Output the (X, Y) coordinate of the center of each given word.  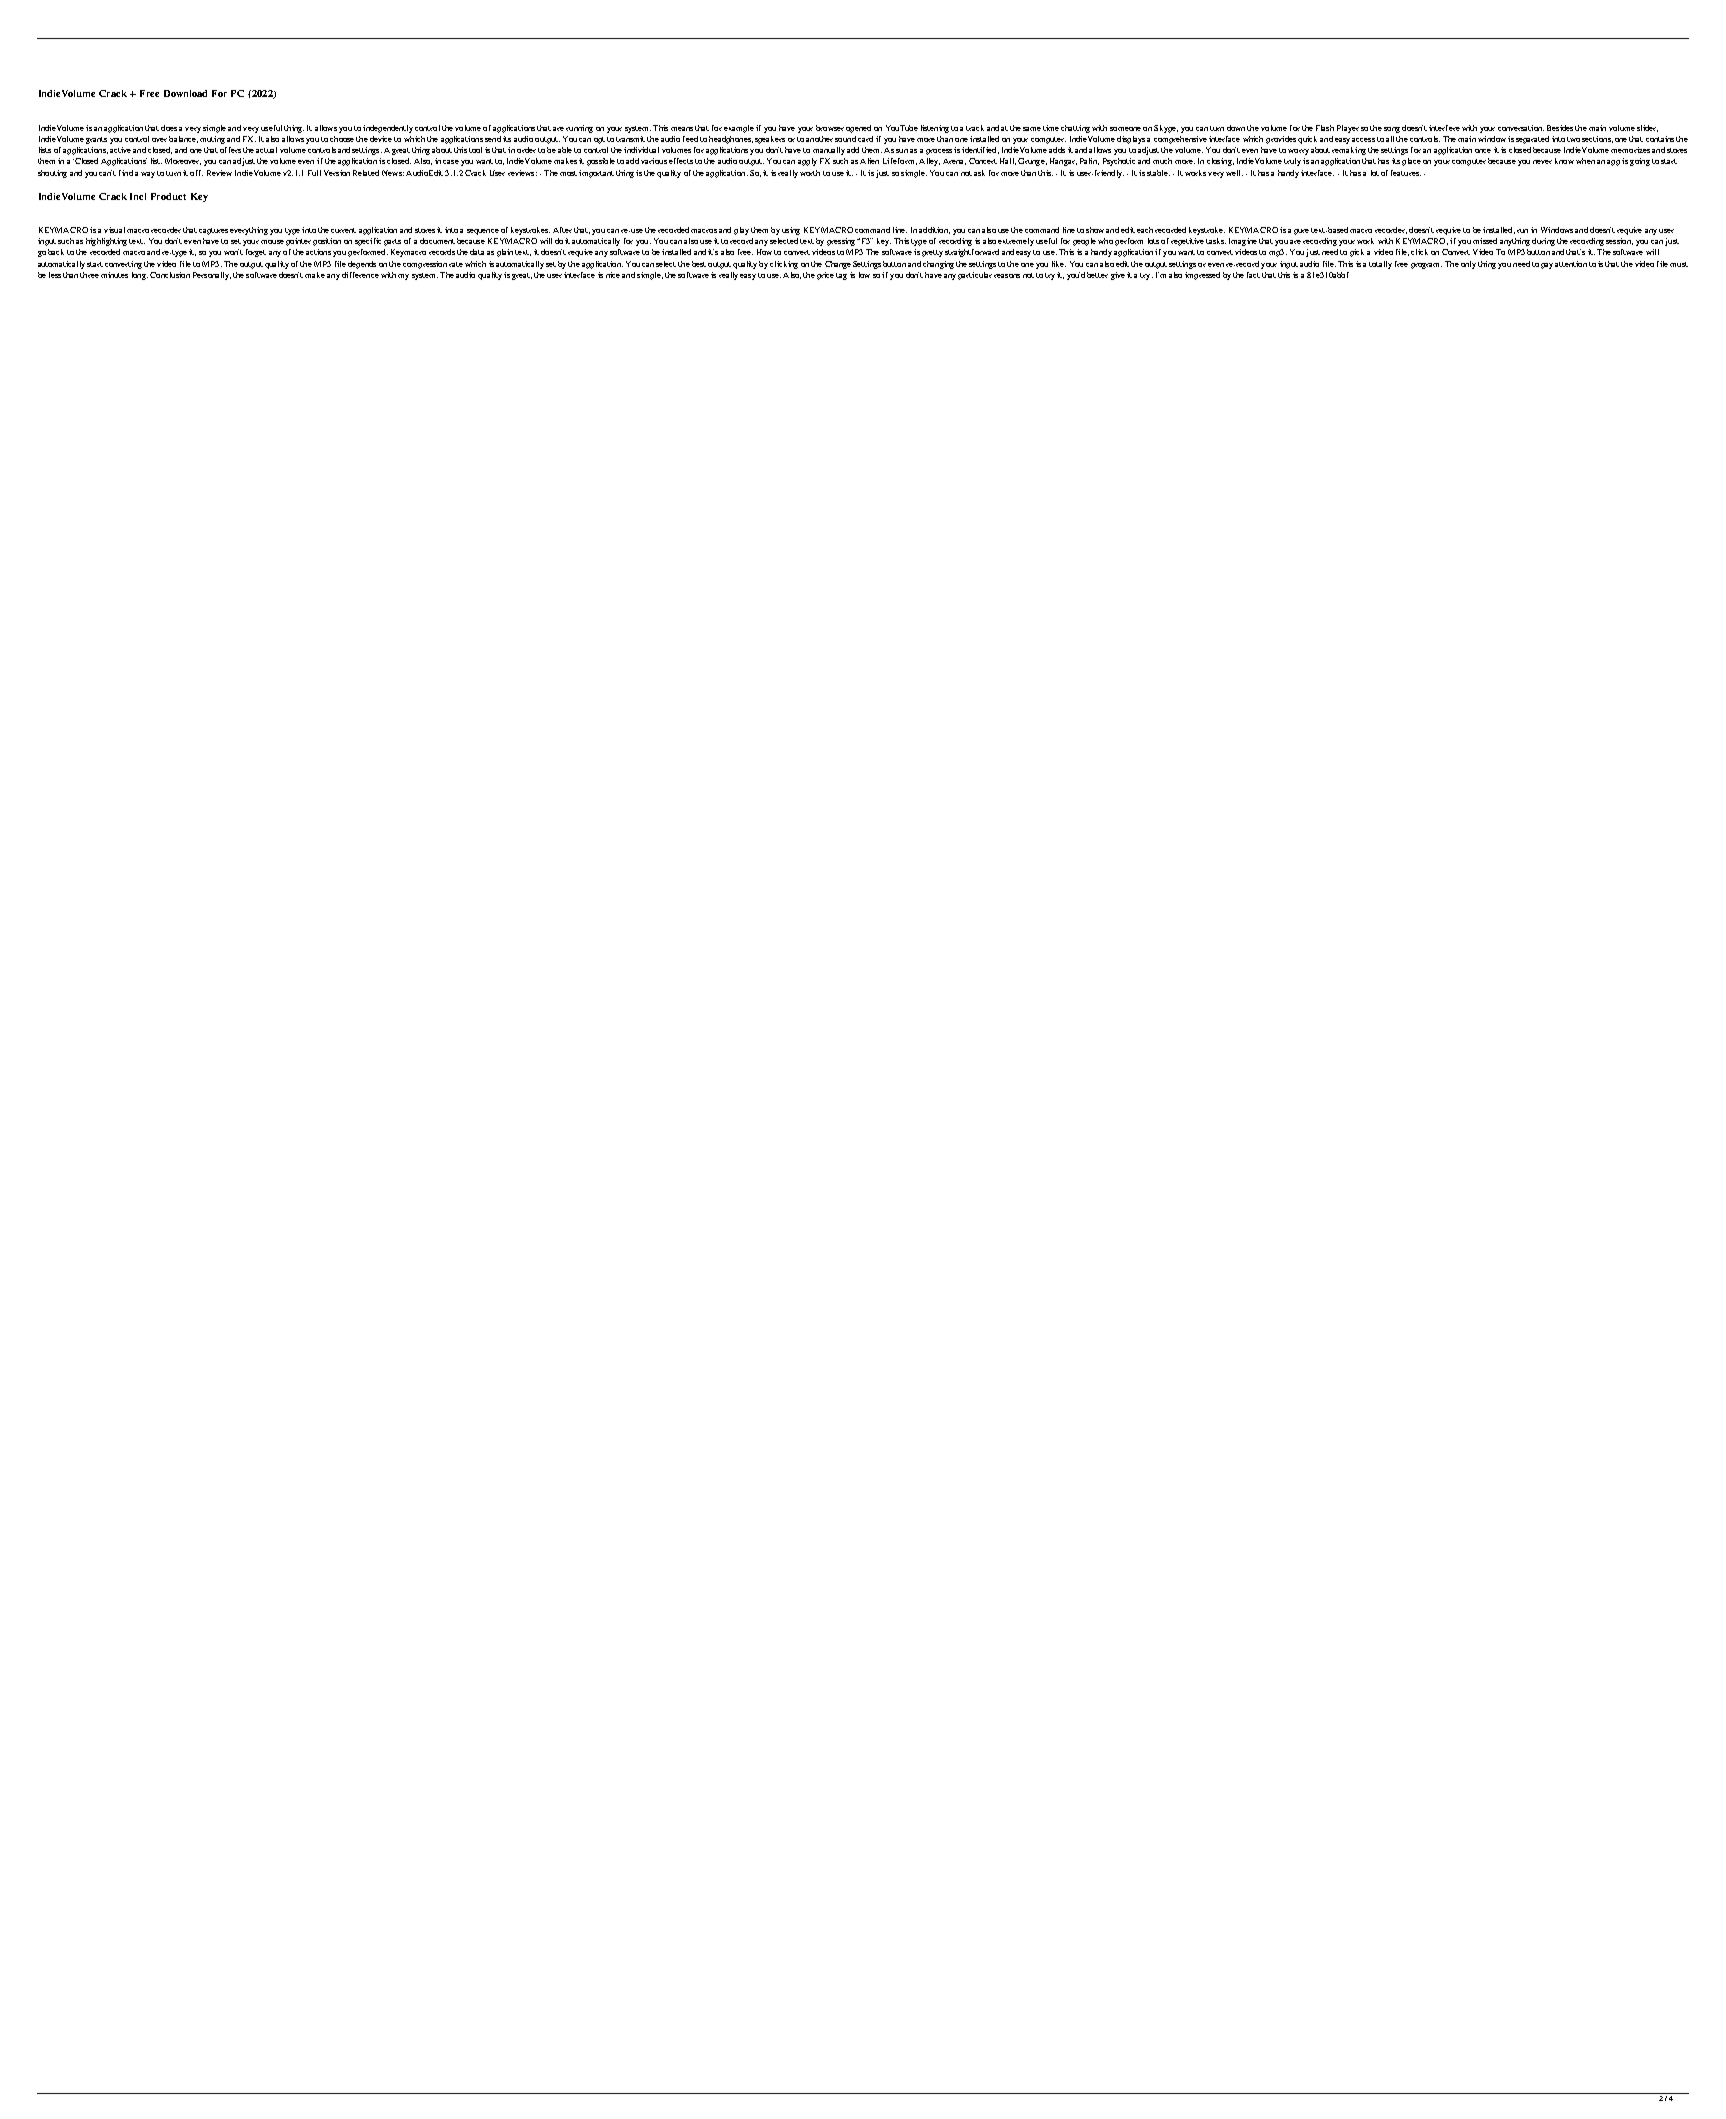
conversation (1521, 128)
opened (858, 129)
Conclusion (170, 275)
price (825, 276)
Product (168, 196)
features (1406, 173)
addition (934, 230)
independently (388, 129)
